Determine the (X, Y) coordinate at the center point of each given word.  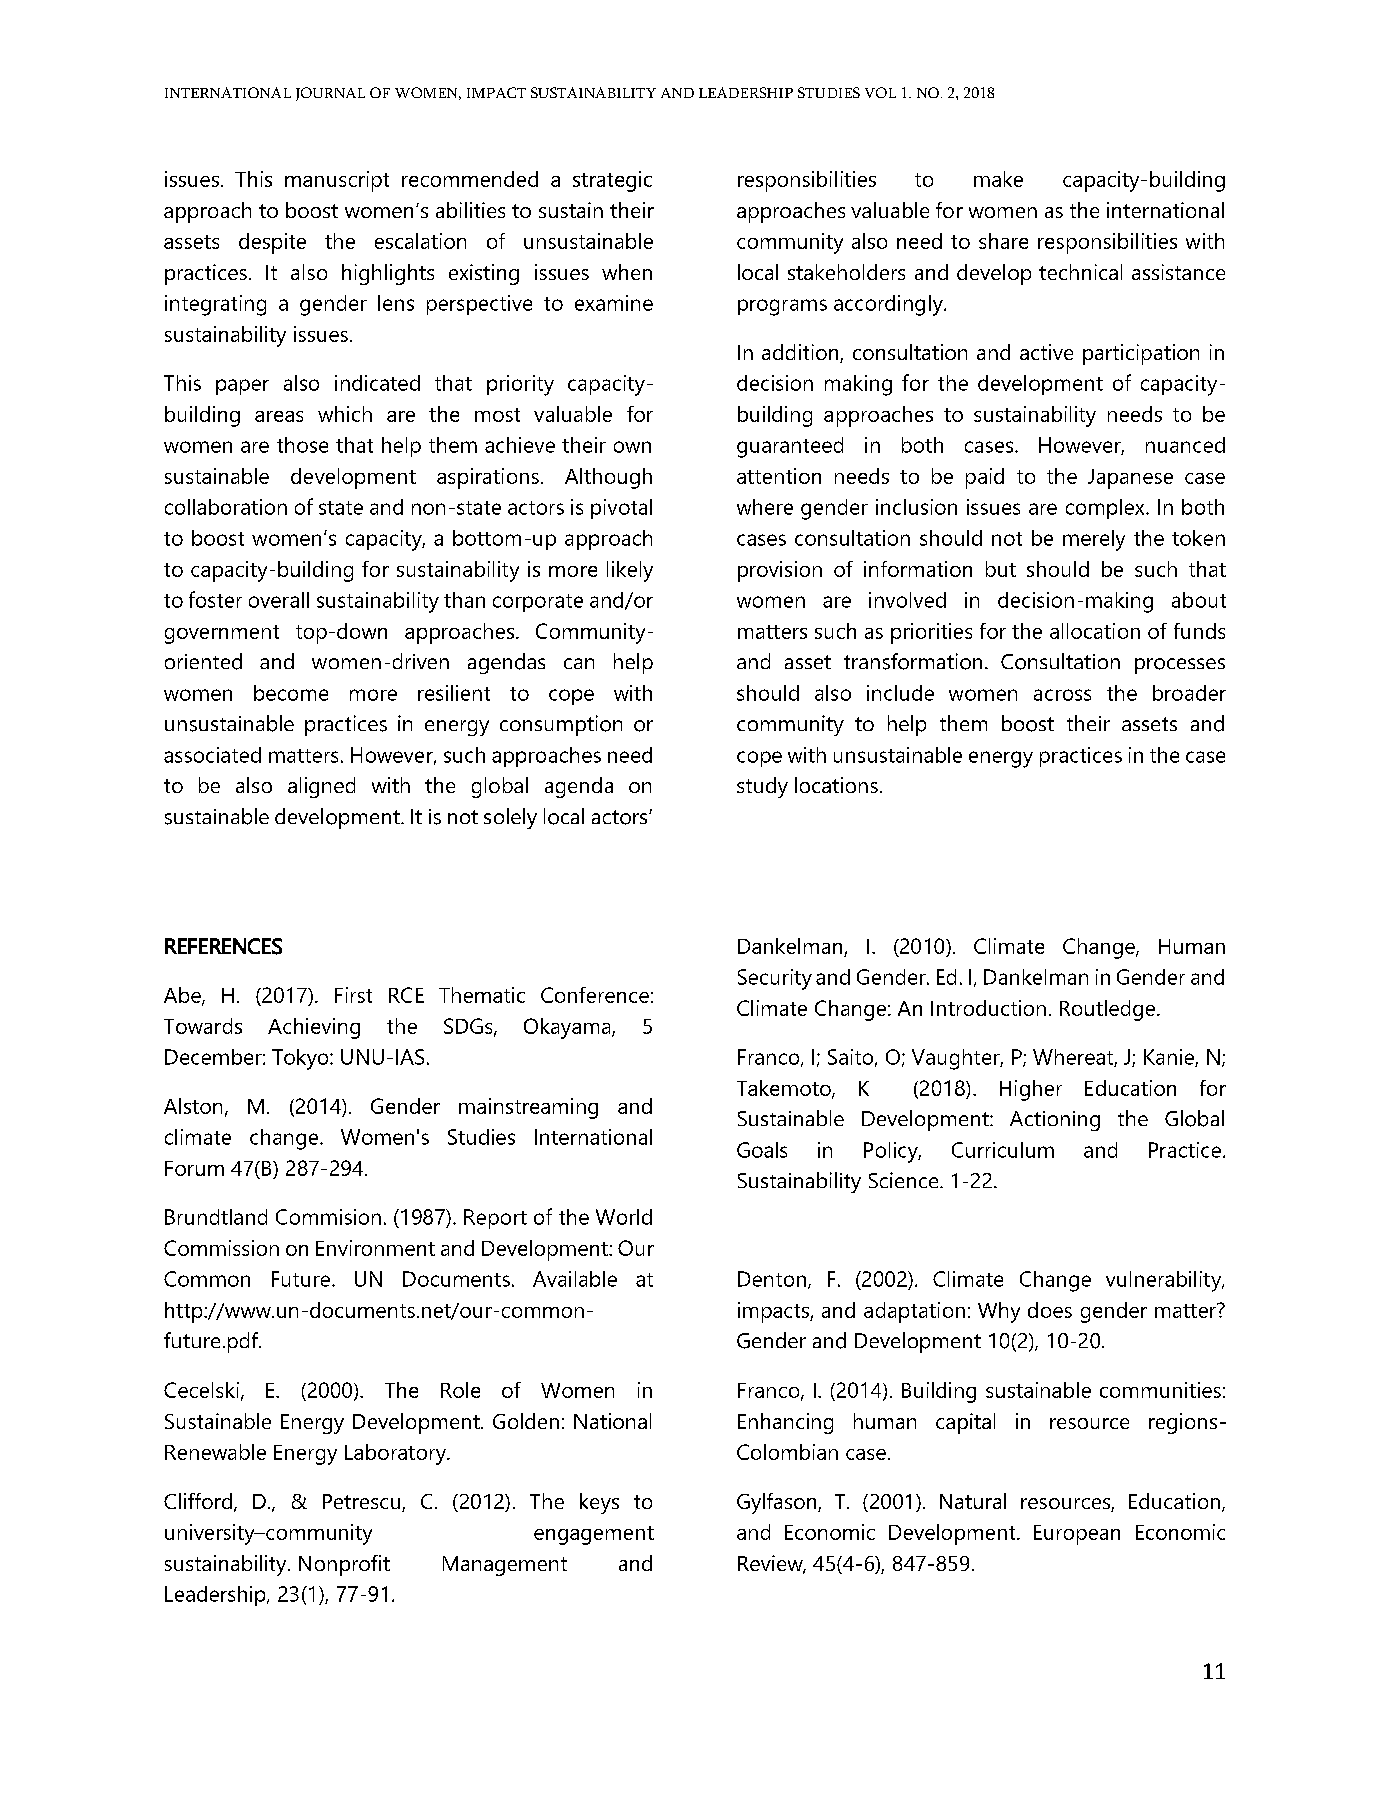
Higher (1031, 1090)
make (998, 179)
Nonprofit (344, 1565)
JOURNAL (330, 94)
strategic (612, 181)
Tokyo (301, 1059)
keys (599, 1503)
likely (630, 571)
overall (279, 600)
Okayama (568, 1028)
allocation (1095, 631)
